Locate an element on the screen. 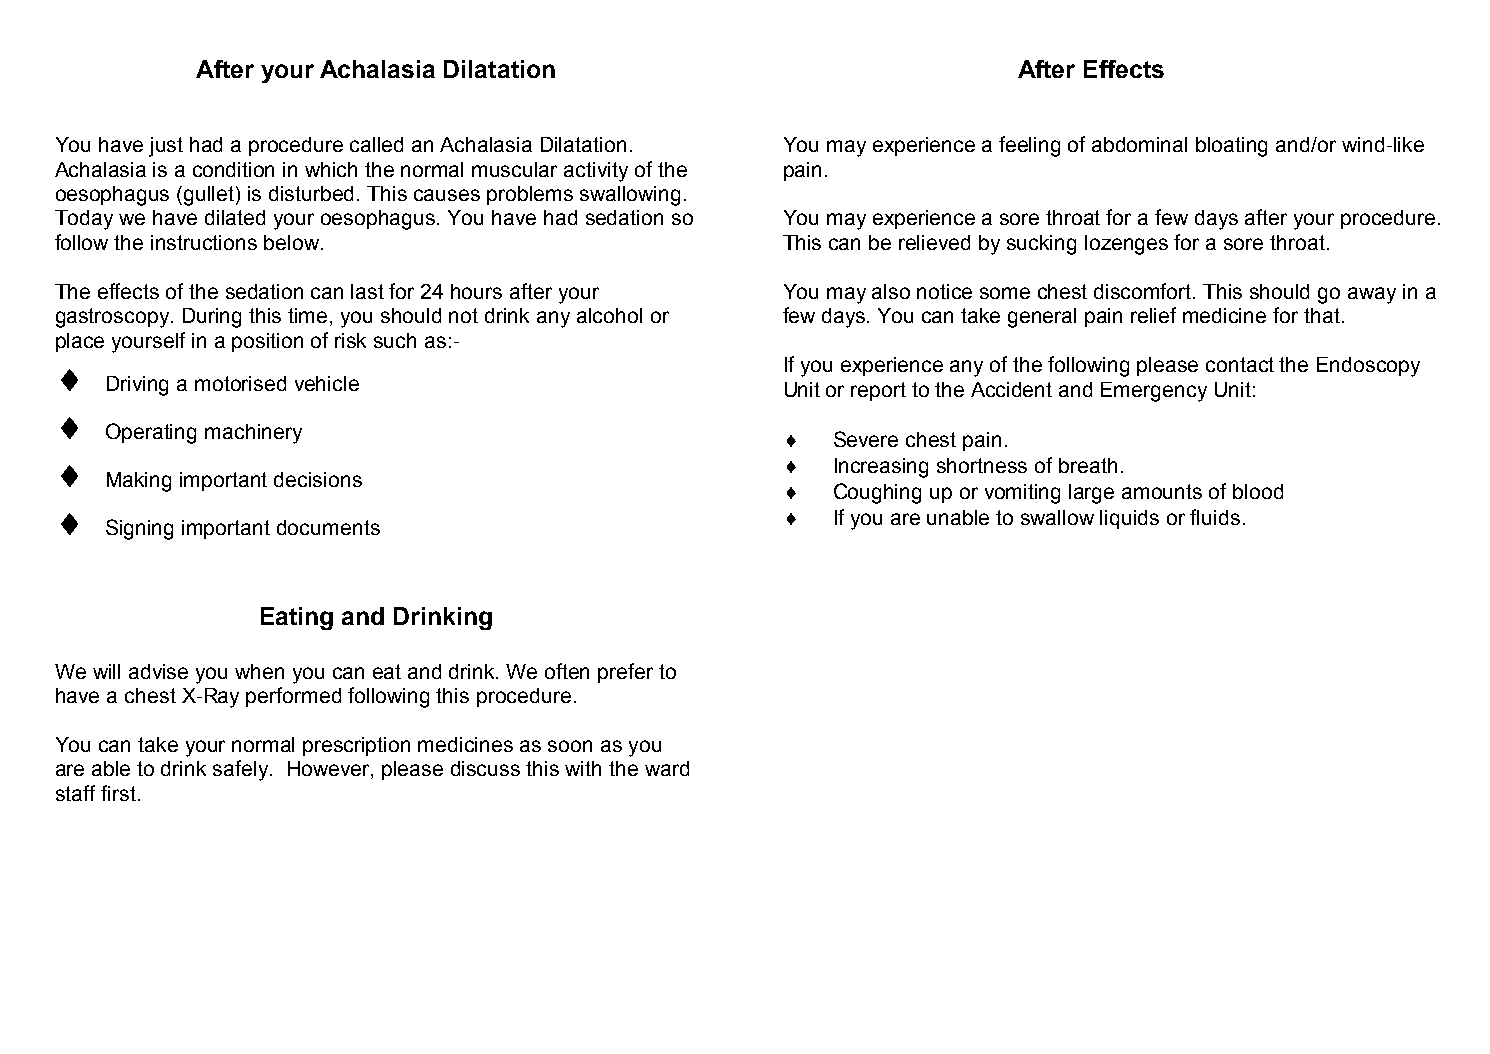 This screenshot has width=1490, height=1054. prefer is located at coordinates (625, 673).
